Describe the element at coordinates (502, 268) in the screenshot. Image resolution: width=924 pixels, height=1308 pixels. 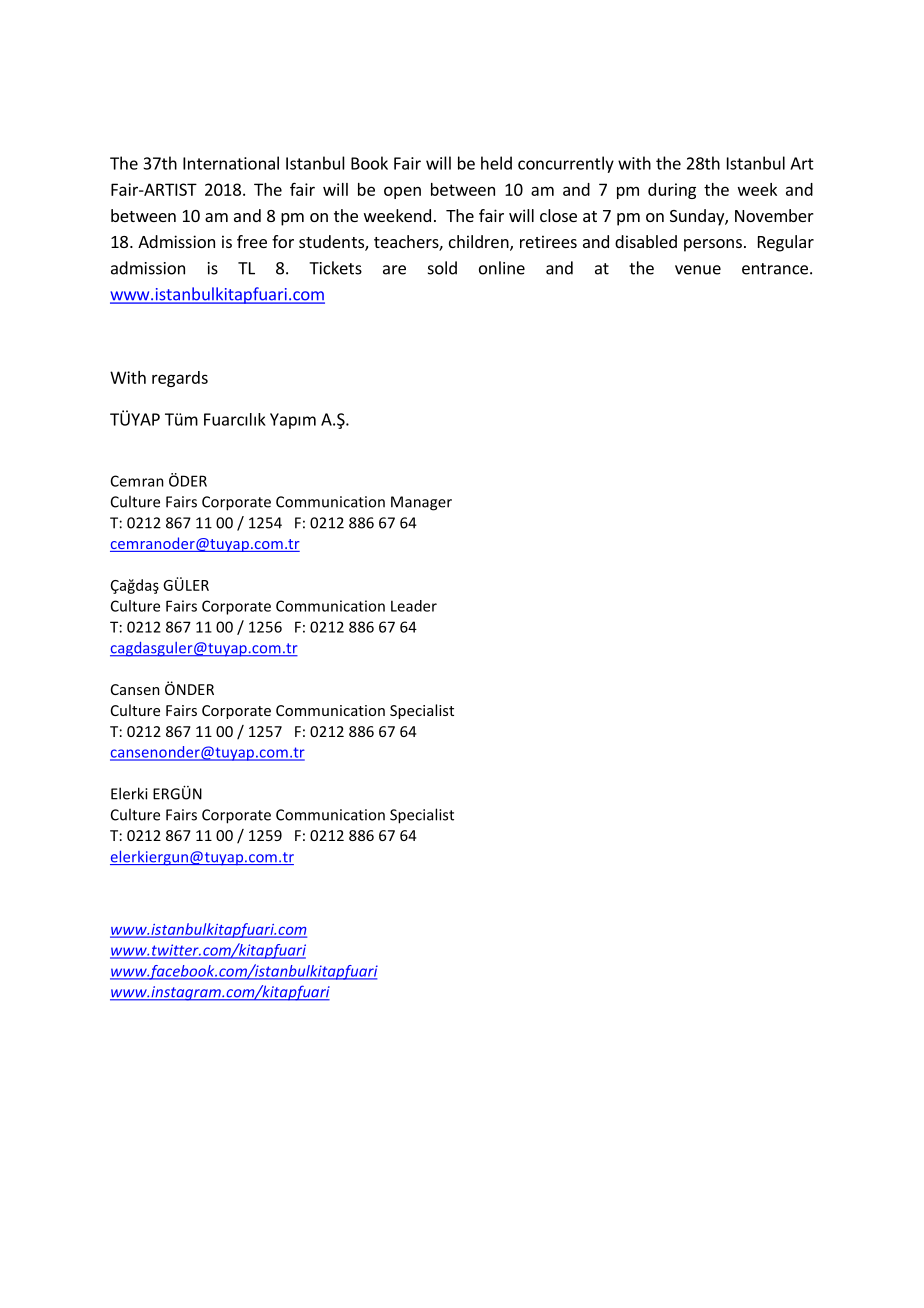
I see `online` at that location.
